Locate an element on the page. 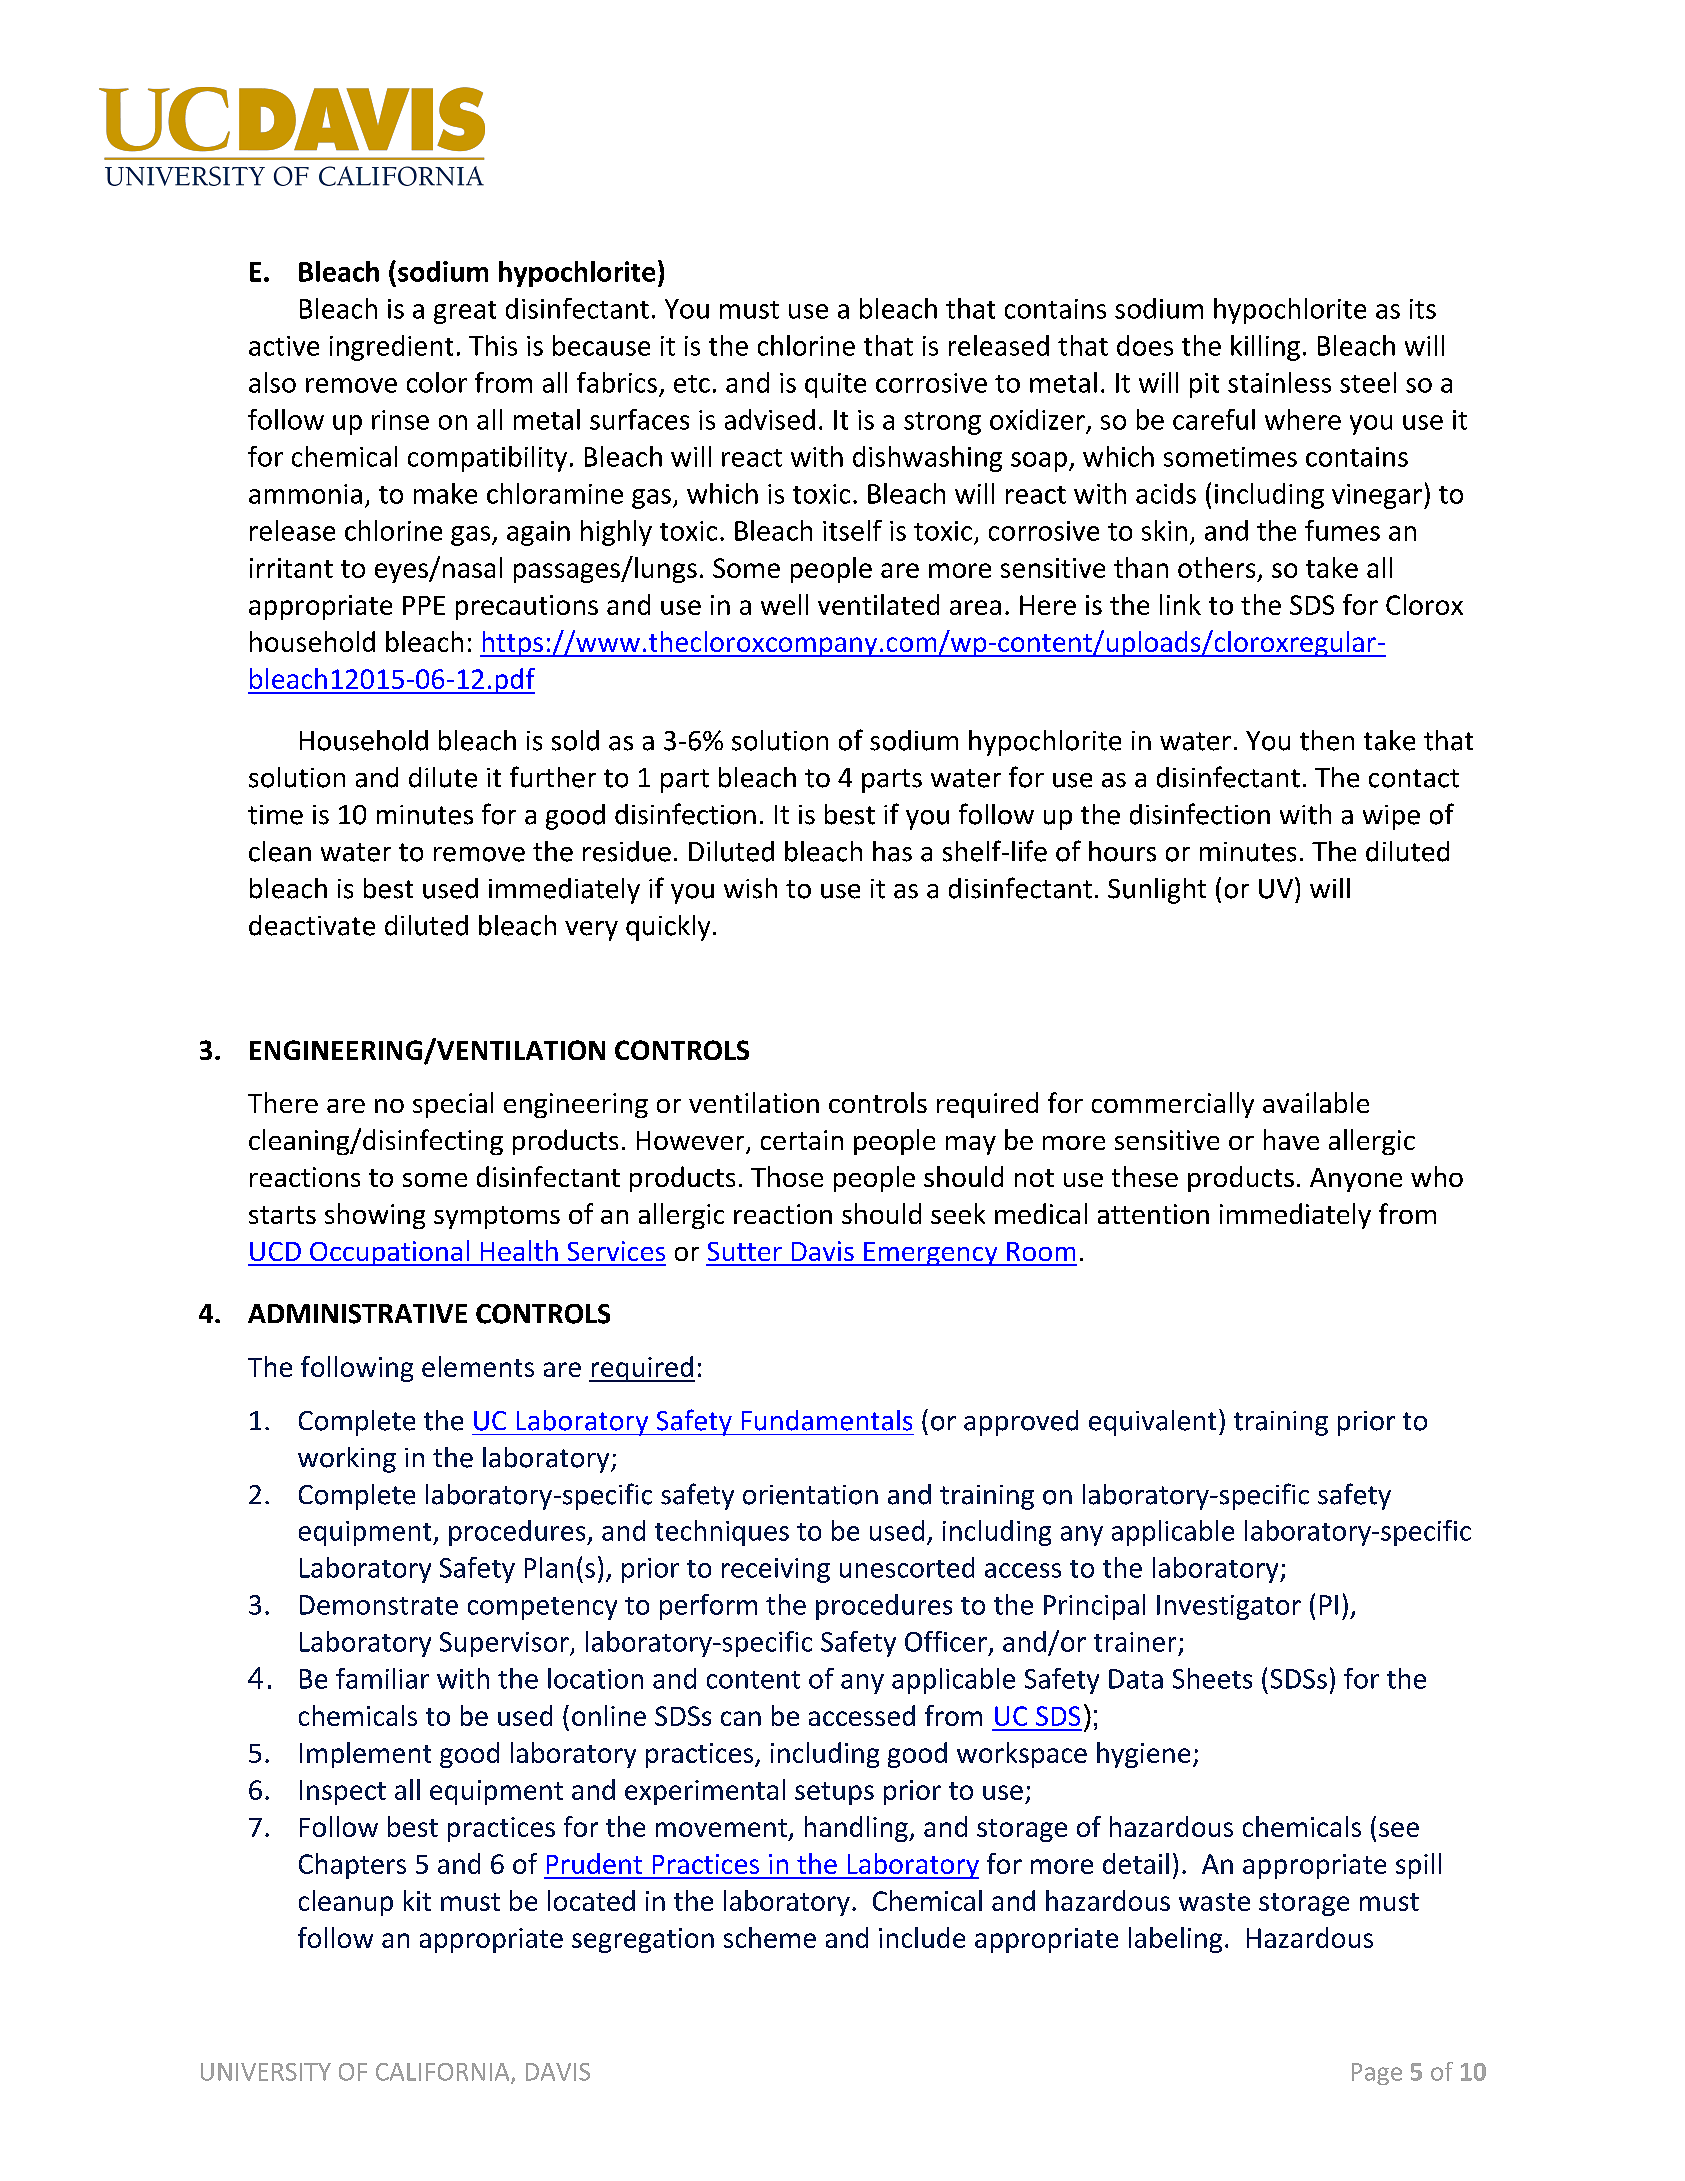  showing is located at coordinates (375, 1216).
